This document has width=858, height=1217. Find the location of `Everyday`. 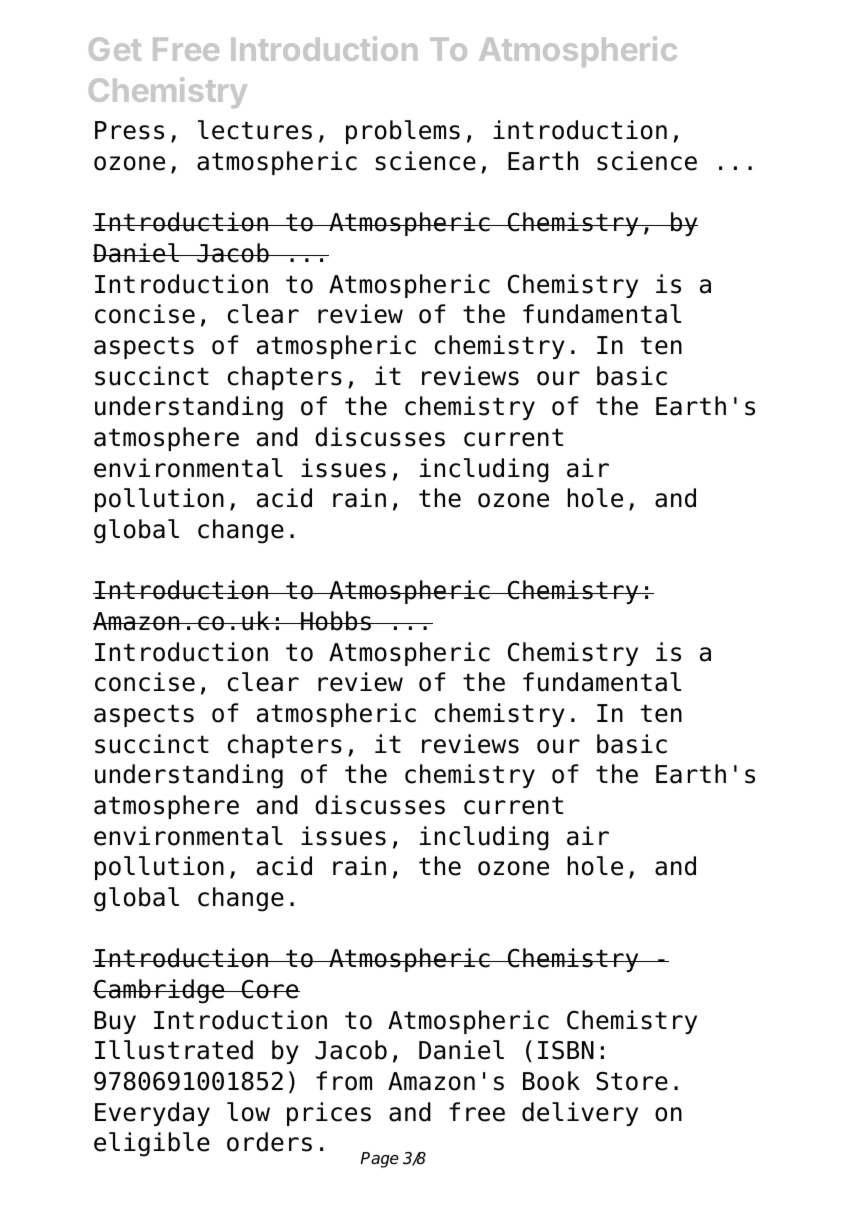

Everyday is located at coordinates (152, 1114).
